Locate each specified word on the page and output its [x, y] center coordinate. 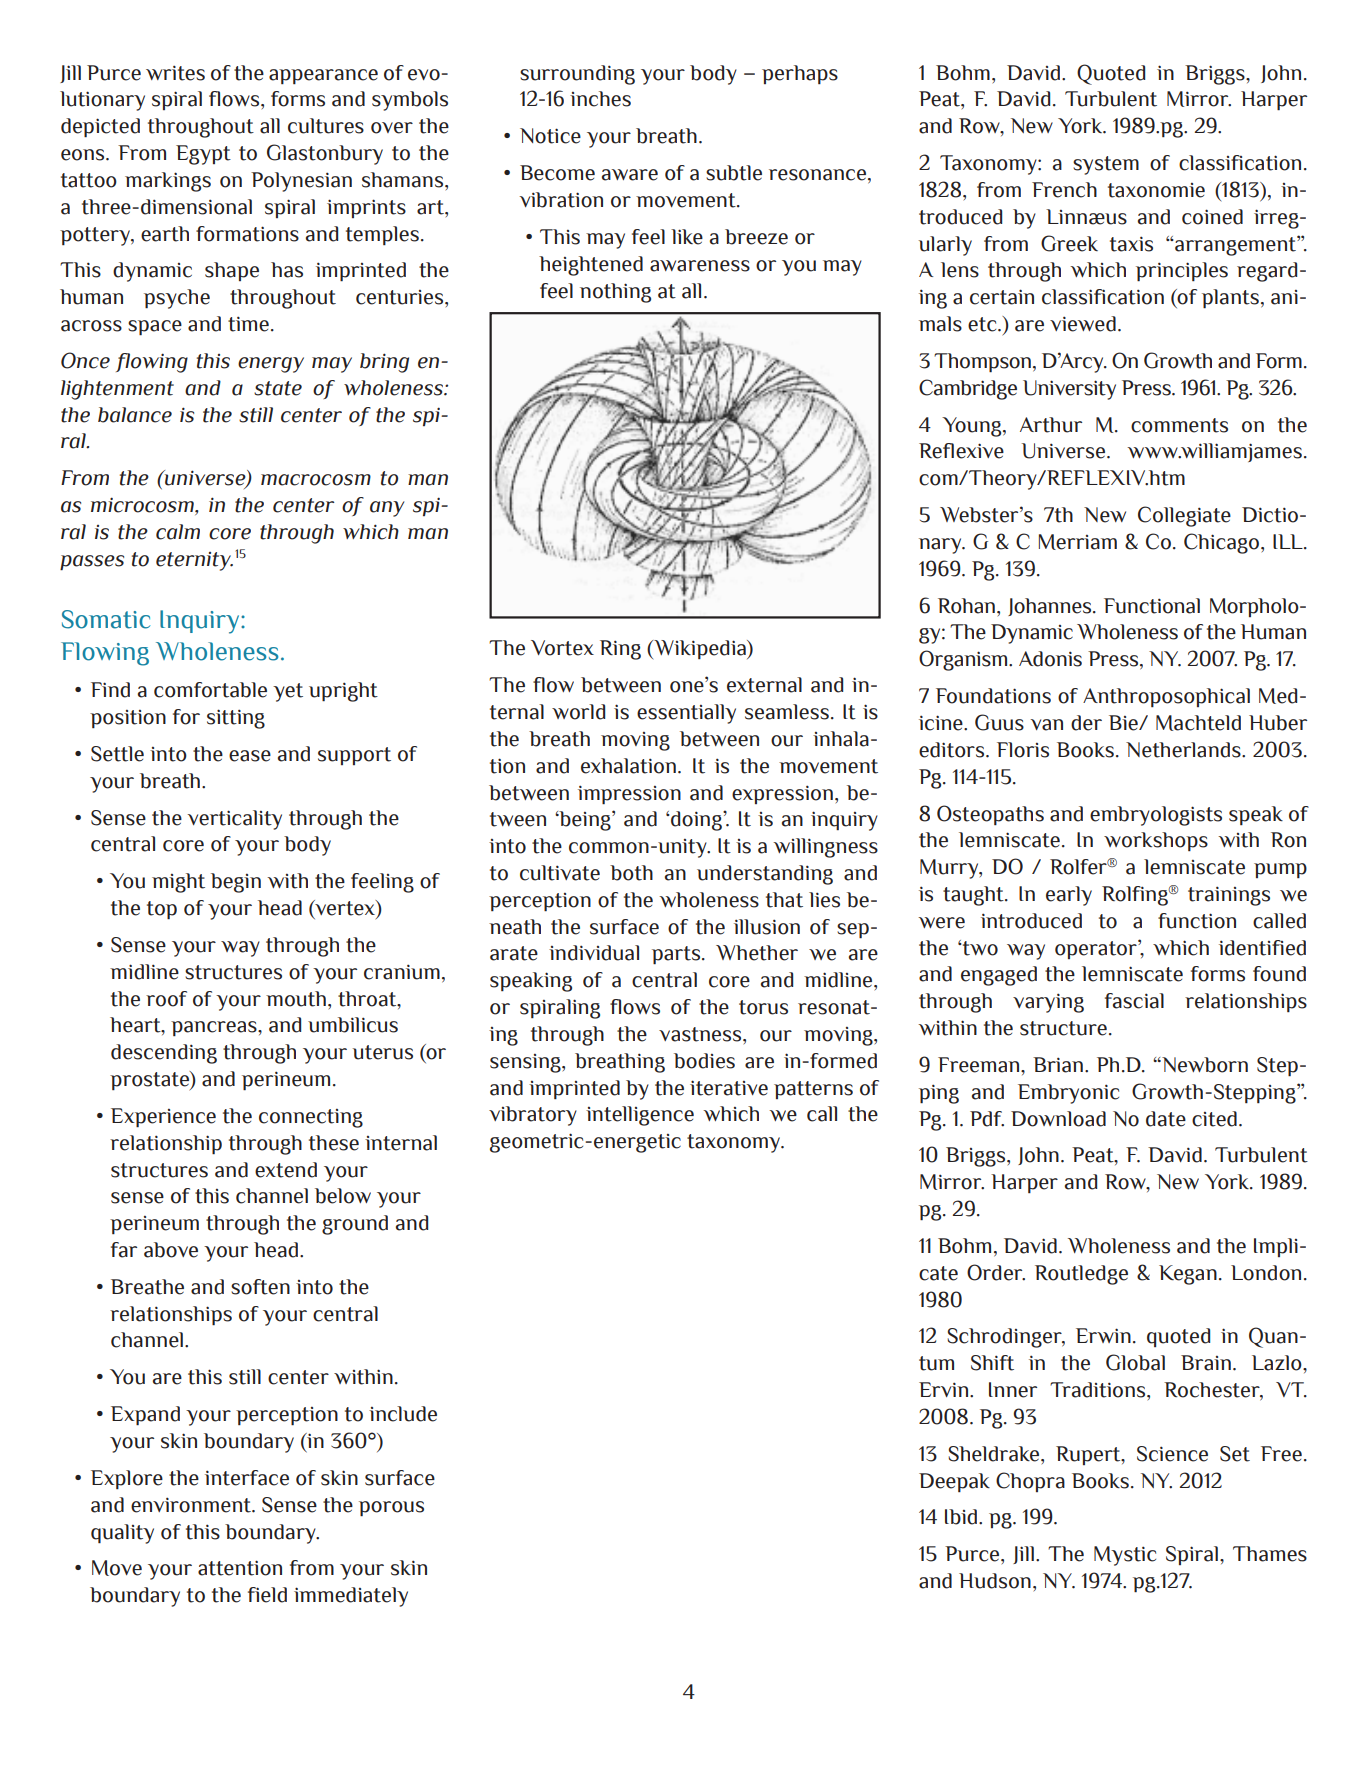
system [1106, 165]
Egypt [203, 155]
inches [600, 99]
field [267, 1595]
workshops [1156, 841]
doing [696, 821]
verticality [234, 820]
